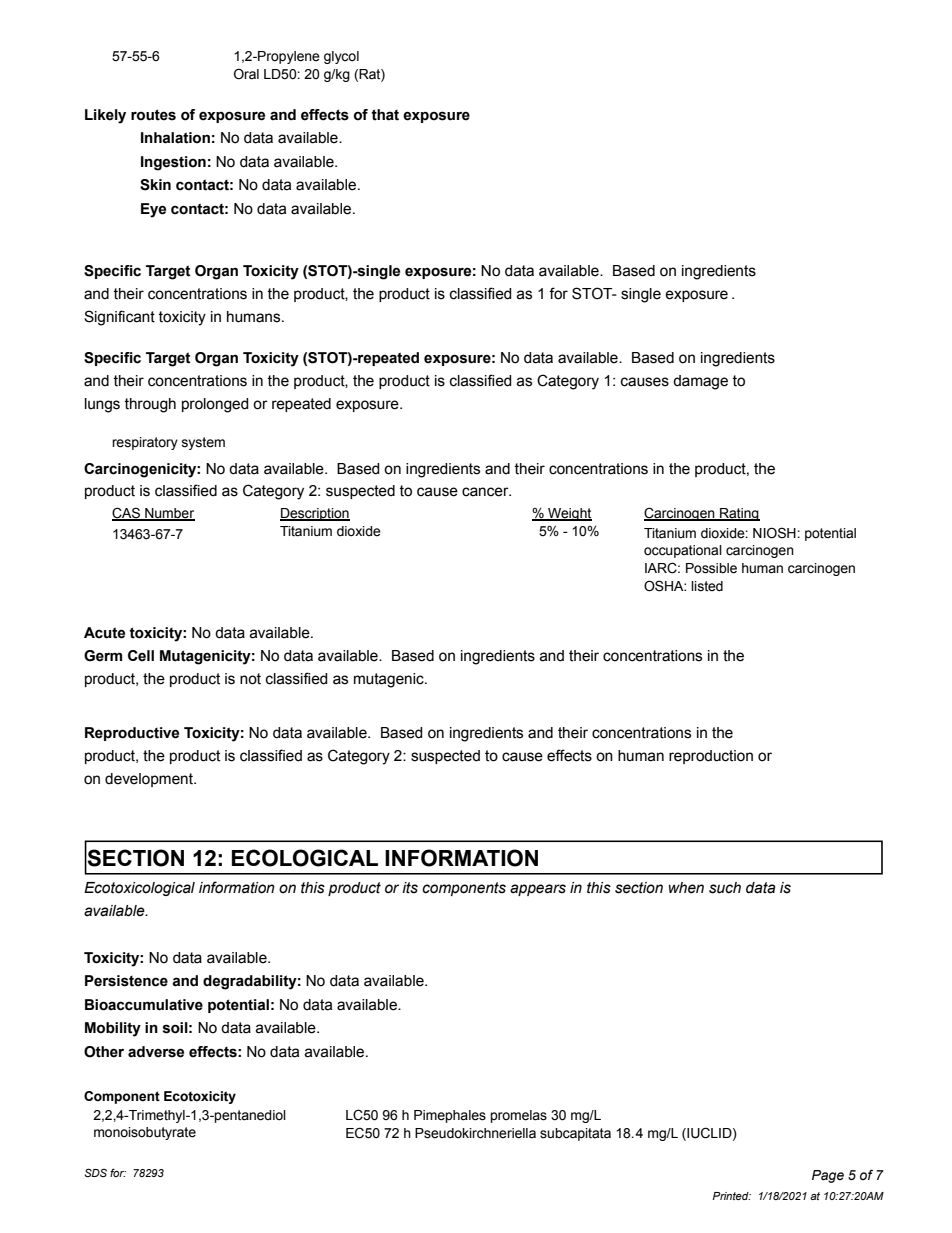 The height and width of the screenshot is (1233, 952). What do you see at coordinates (141, 656) in the screenshot?
I see `Cell` at bounding box center [141, 656].
